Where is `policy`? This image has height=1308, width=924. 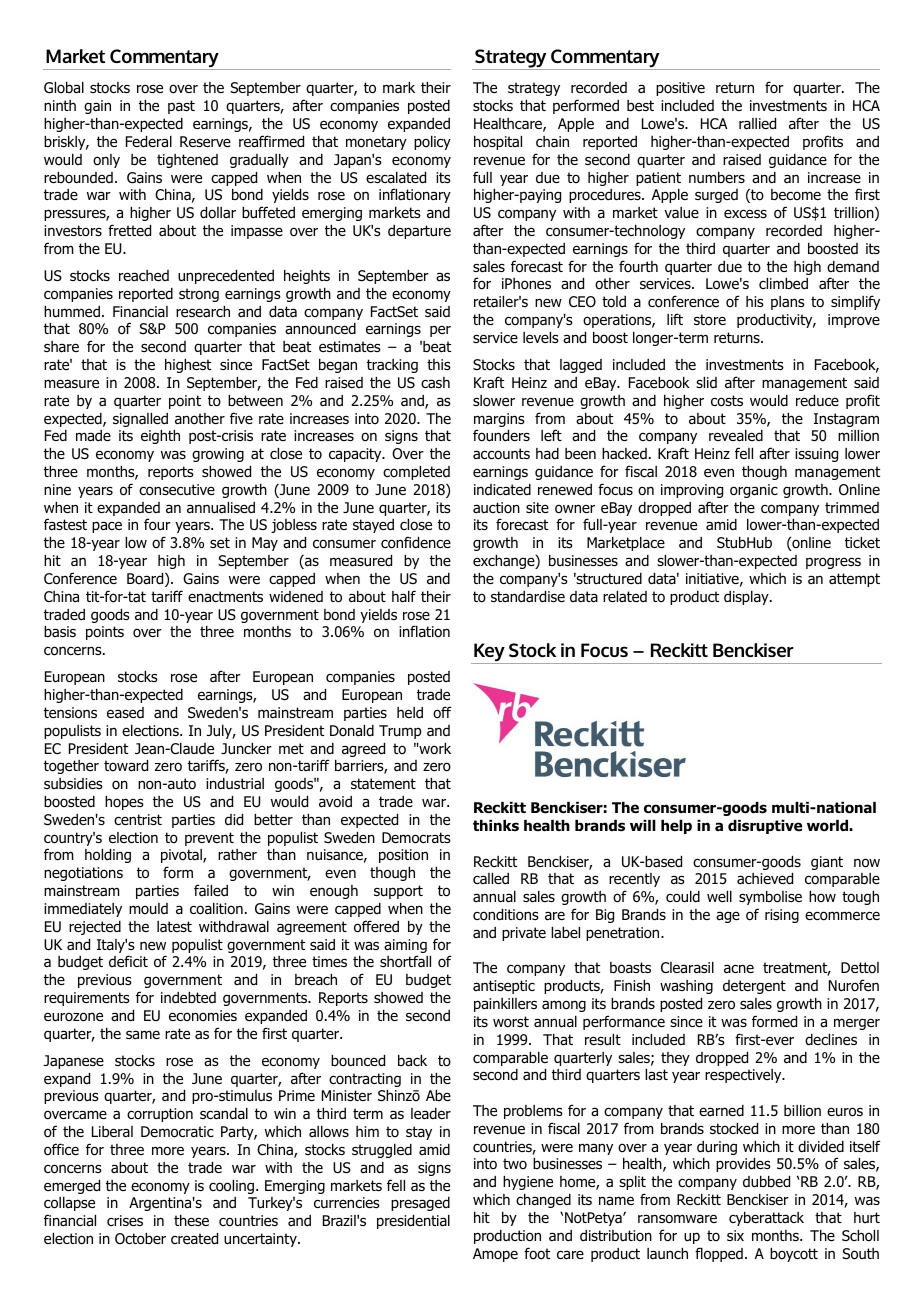
policy is located at coordinates (432, 143).
